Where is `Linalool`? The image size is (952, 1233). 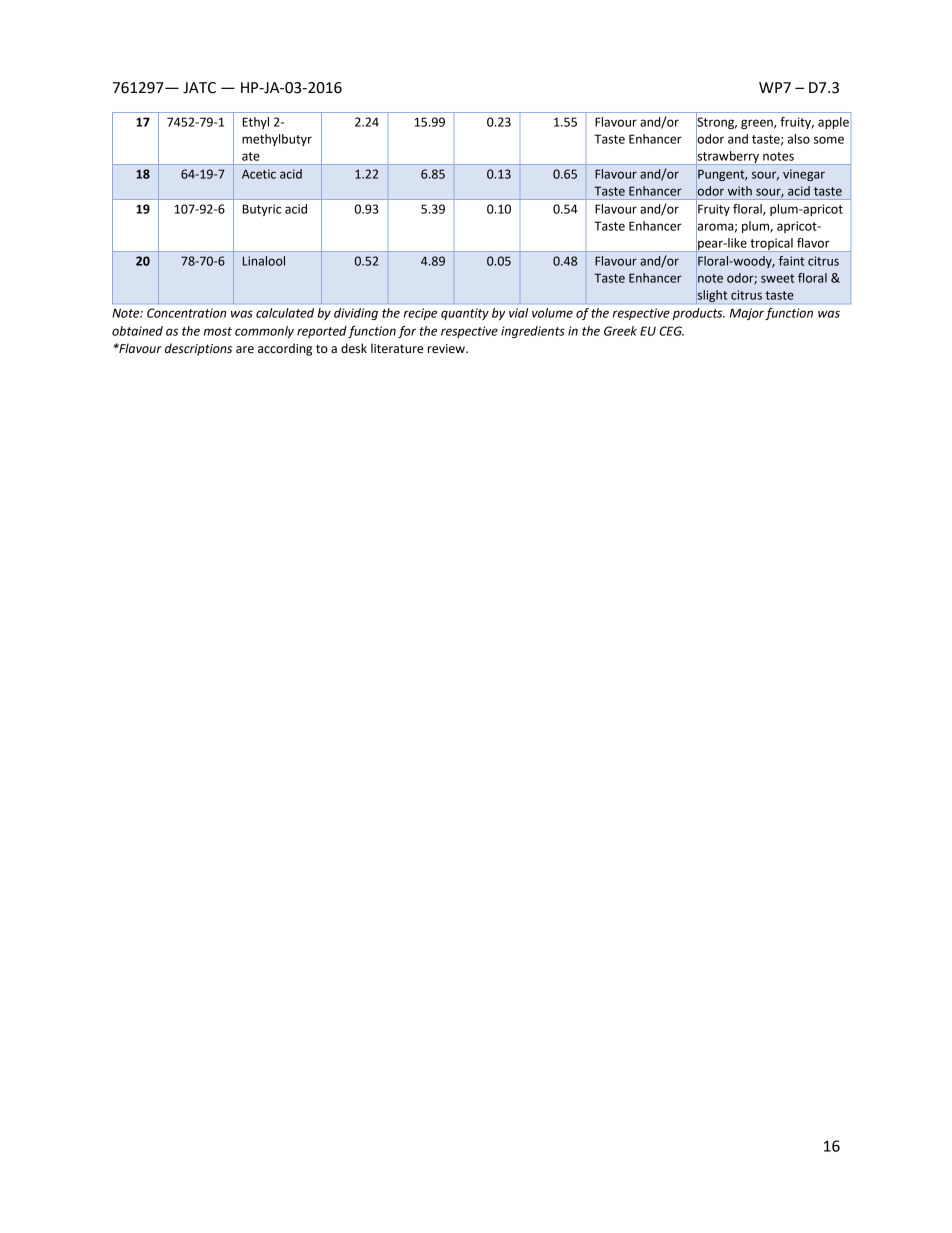 Linalool is located at coordinates (264, 261).
